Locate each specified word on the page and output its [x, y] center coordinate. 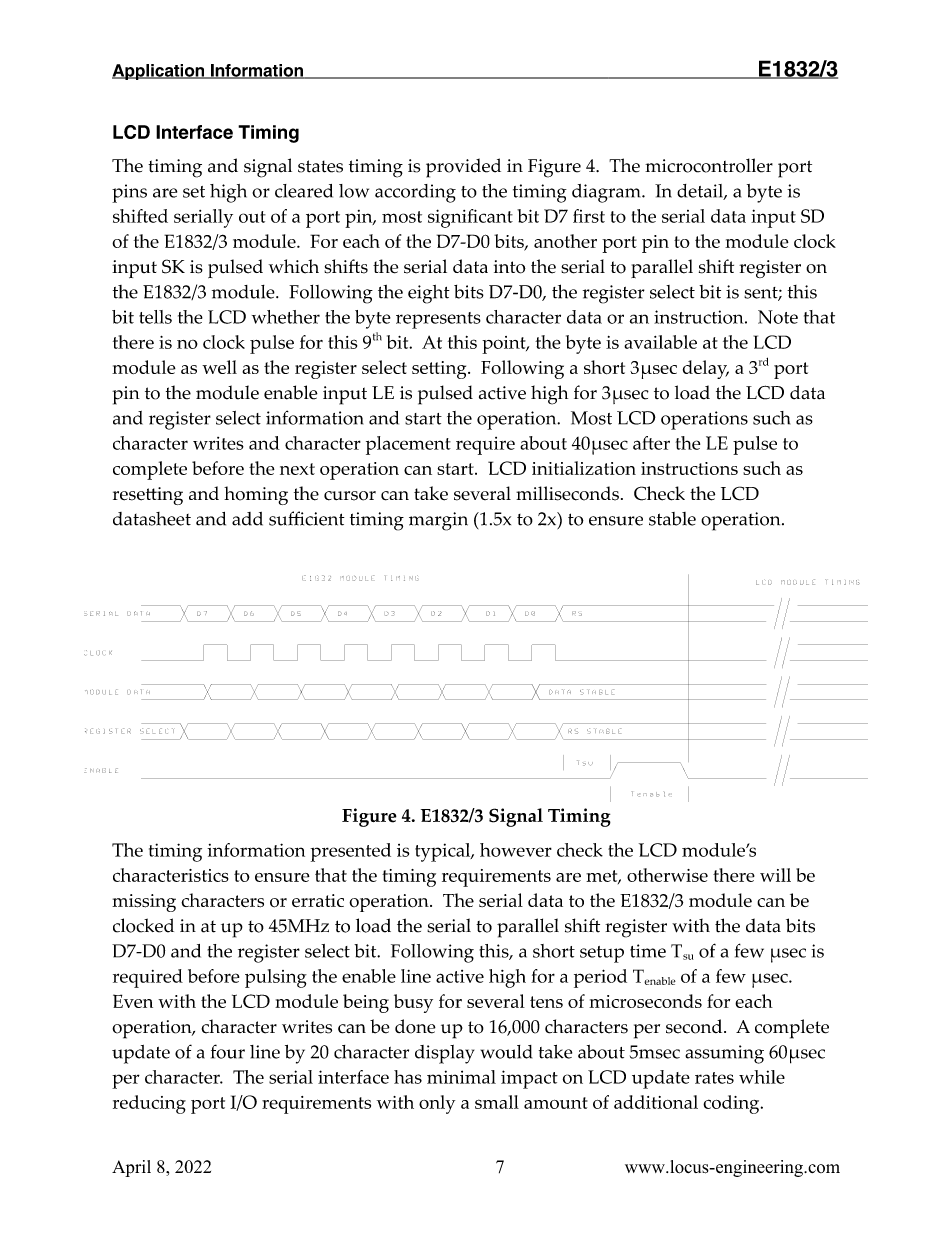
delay [706, 369]
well [219, 367]
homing [256, 495]
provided [463, 168]
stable [672, 519]
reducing [149, 1104]
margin [438, 521]
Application [159, 72]
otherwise [667, 875]
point [505, 345]
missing [144, 903]
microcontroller [709, 165]
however [516, 850]
